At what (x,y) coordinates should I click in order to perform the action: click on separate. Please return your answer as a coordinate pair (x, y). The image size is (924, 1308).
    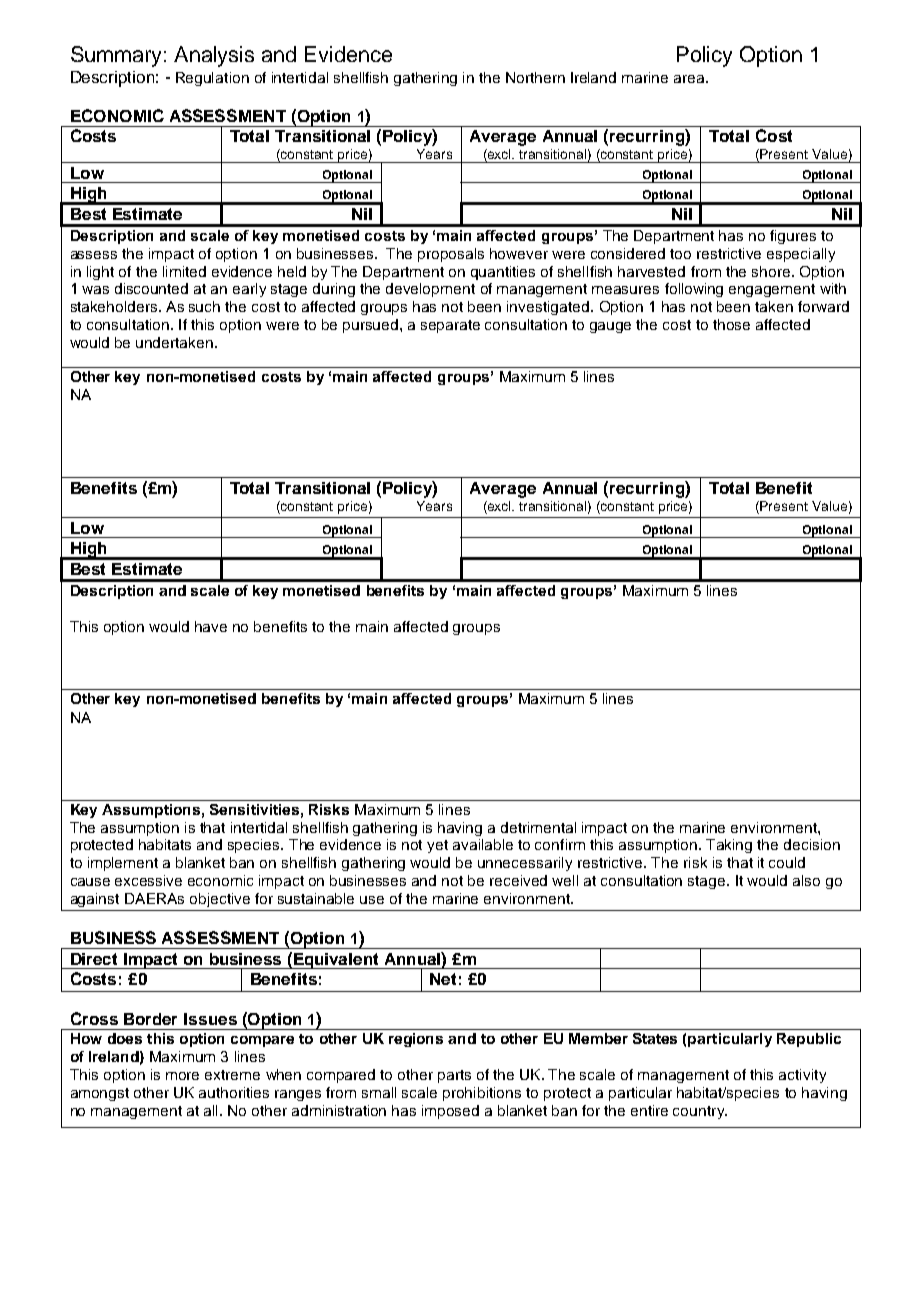
    Looking at the image, I should click on (450, 326).
